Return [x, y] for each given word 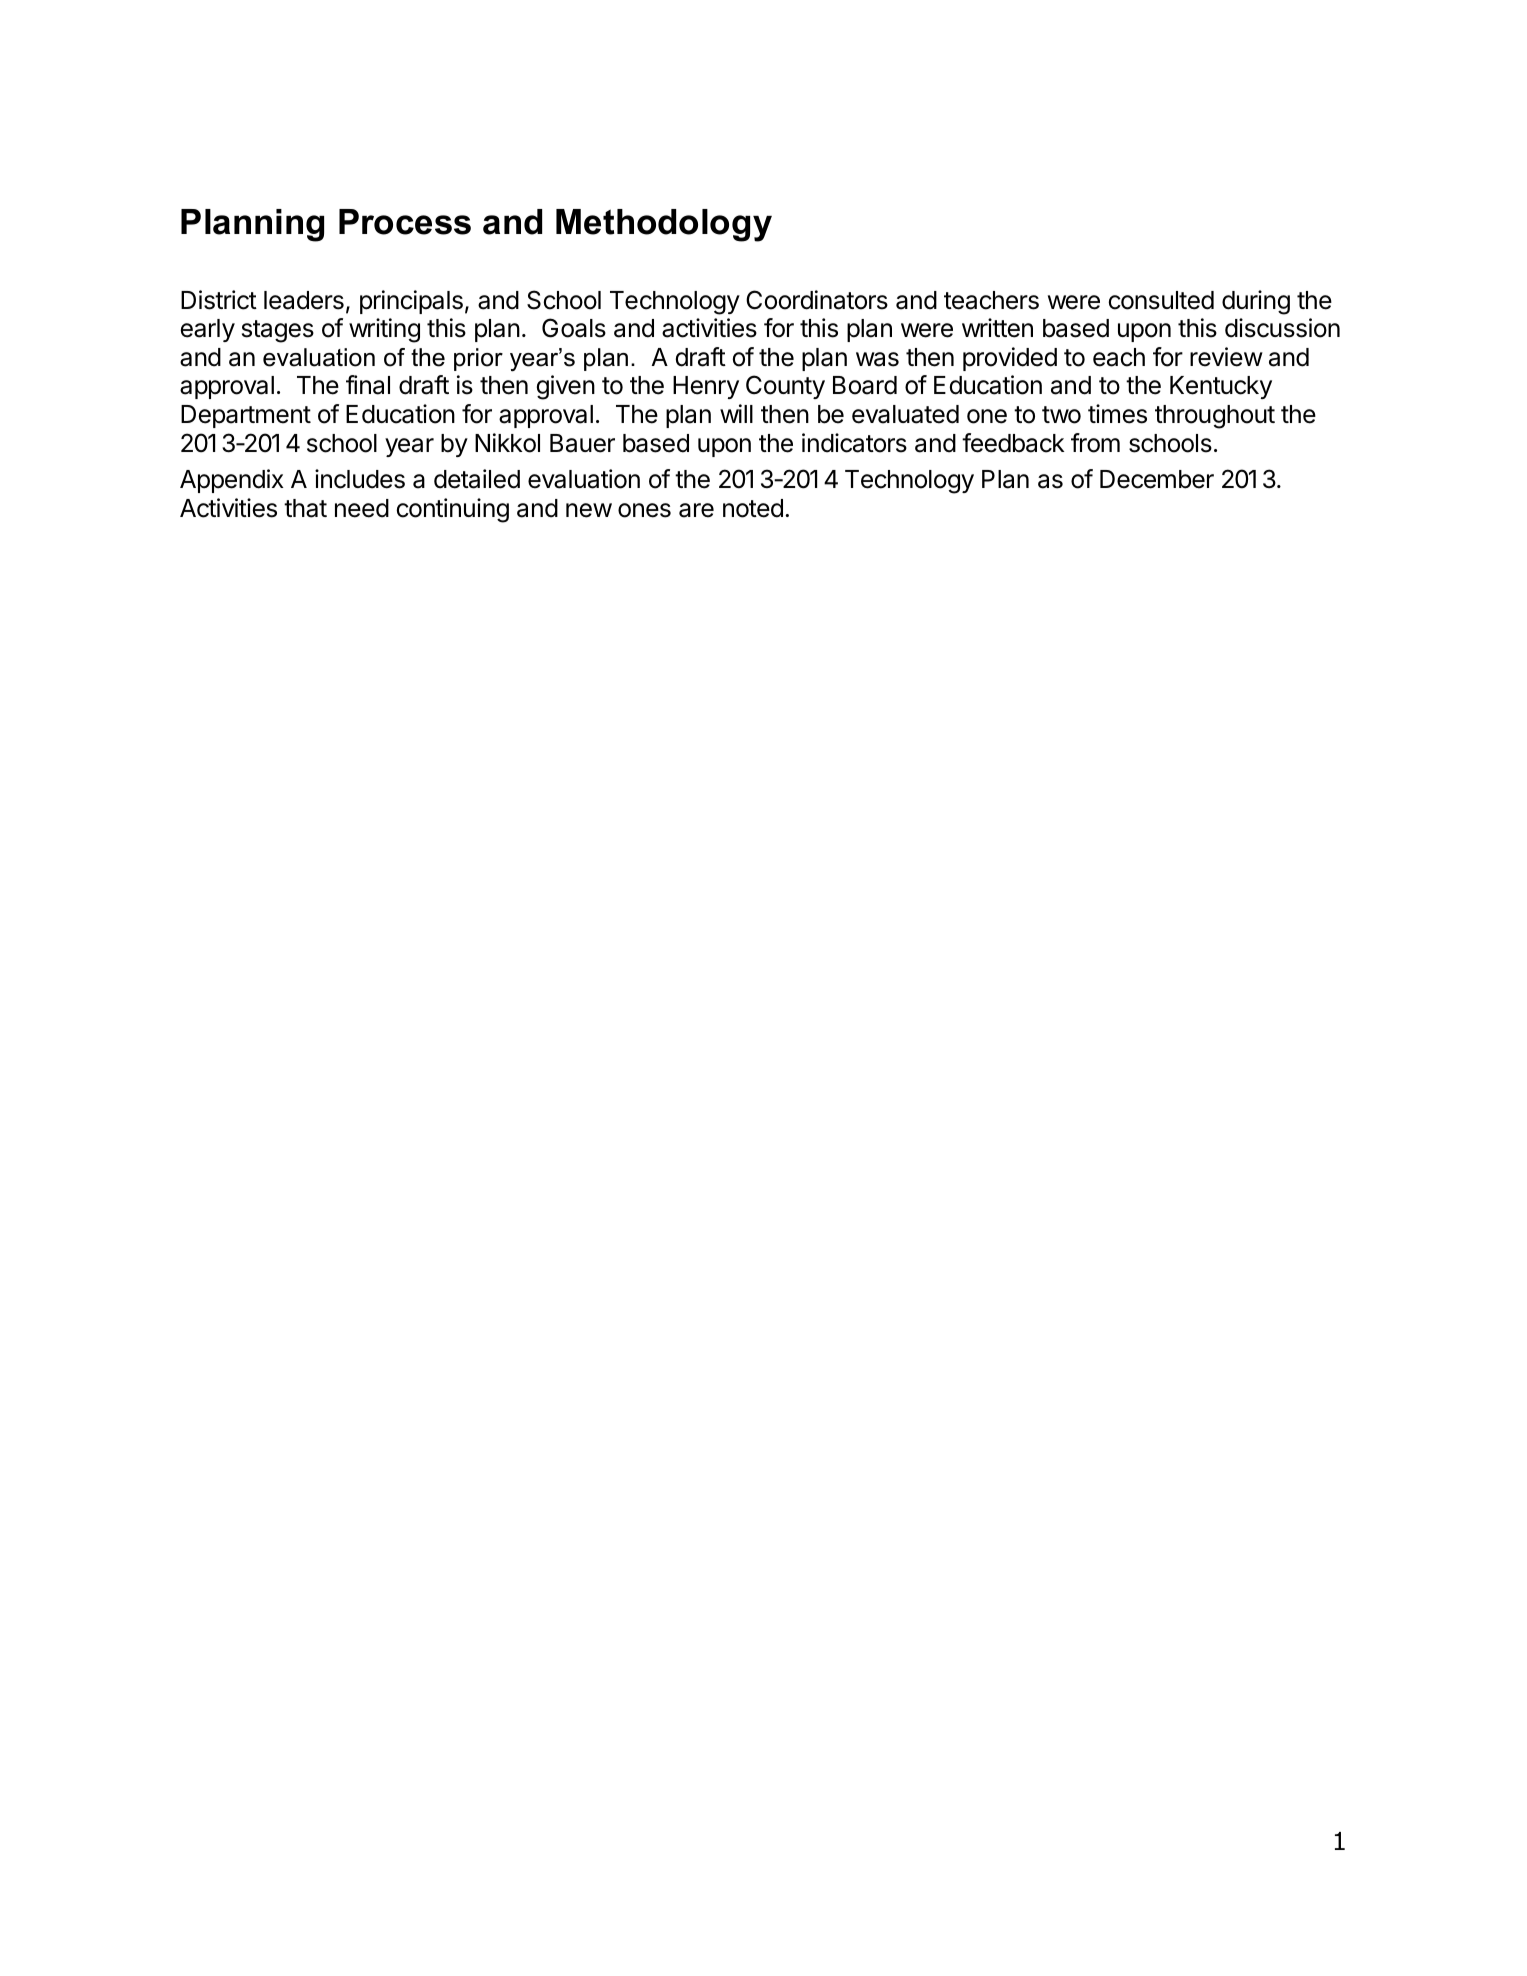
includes [360, 479]
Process [405, 222]
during [1256, 302]
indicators [854, 443]
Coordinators [817, 300]
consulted [1161, 300]
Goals [574, 328]
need [362, 508]
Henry [706, 387]
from [1095, 443]
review [1226, 357]
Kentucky [1221, 387]
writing [384, 330]
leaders [304, 300]
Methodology [664, 225]
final [368, 385]
